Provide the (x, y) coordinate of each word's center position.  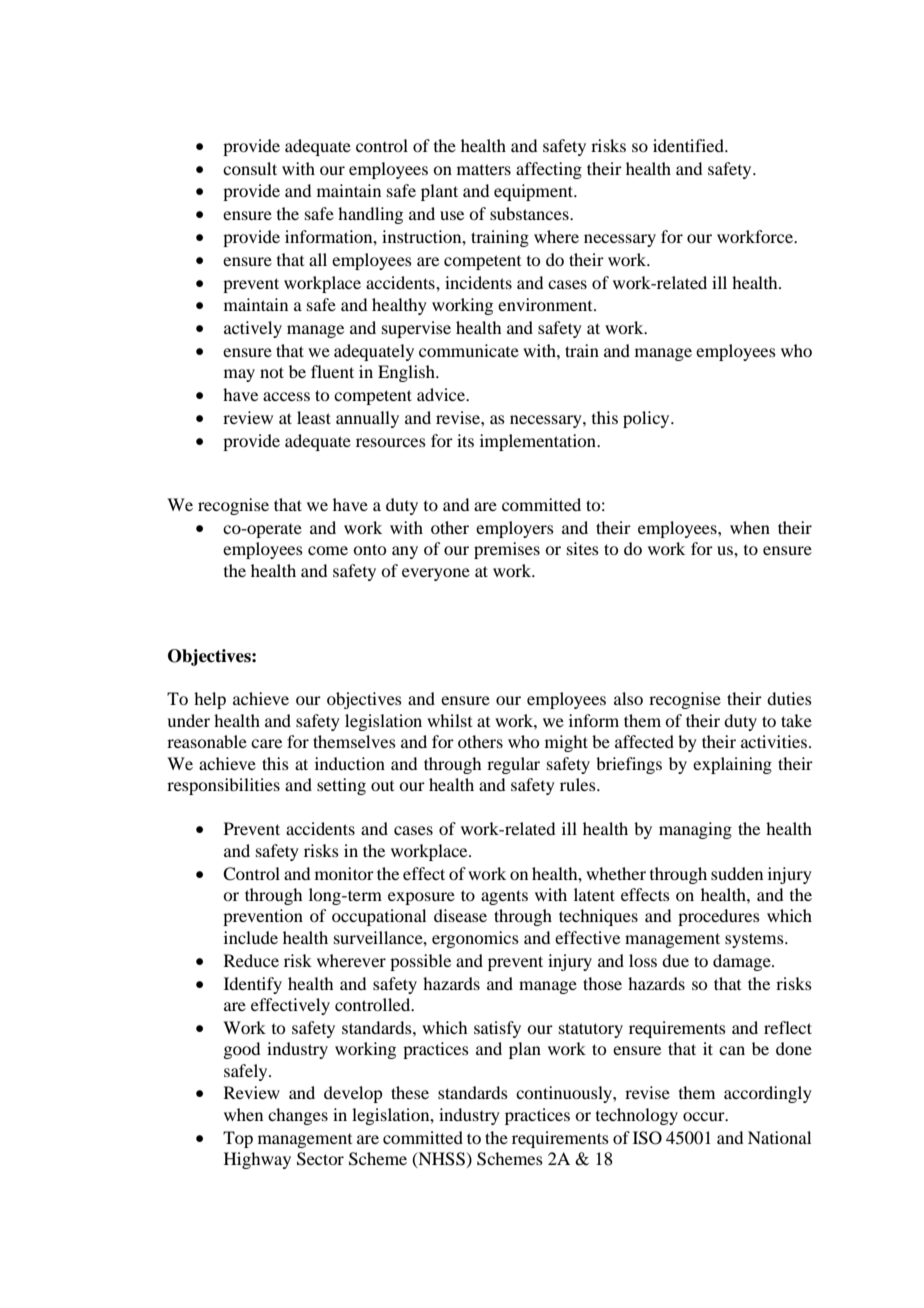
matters (484, 169)
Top (238, 1139)
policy (647, 419)
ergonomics (475, 939)
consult (250, 168)
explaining (732, 765)
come (328, 550)
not (272, 372)
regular (513, 765)
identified (689, 145)
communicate (469, 350)
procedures (719, 917)
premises (507, 550)
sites (583, 548)
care (266, 743)
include (251, 937)
